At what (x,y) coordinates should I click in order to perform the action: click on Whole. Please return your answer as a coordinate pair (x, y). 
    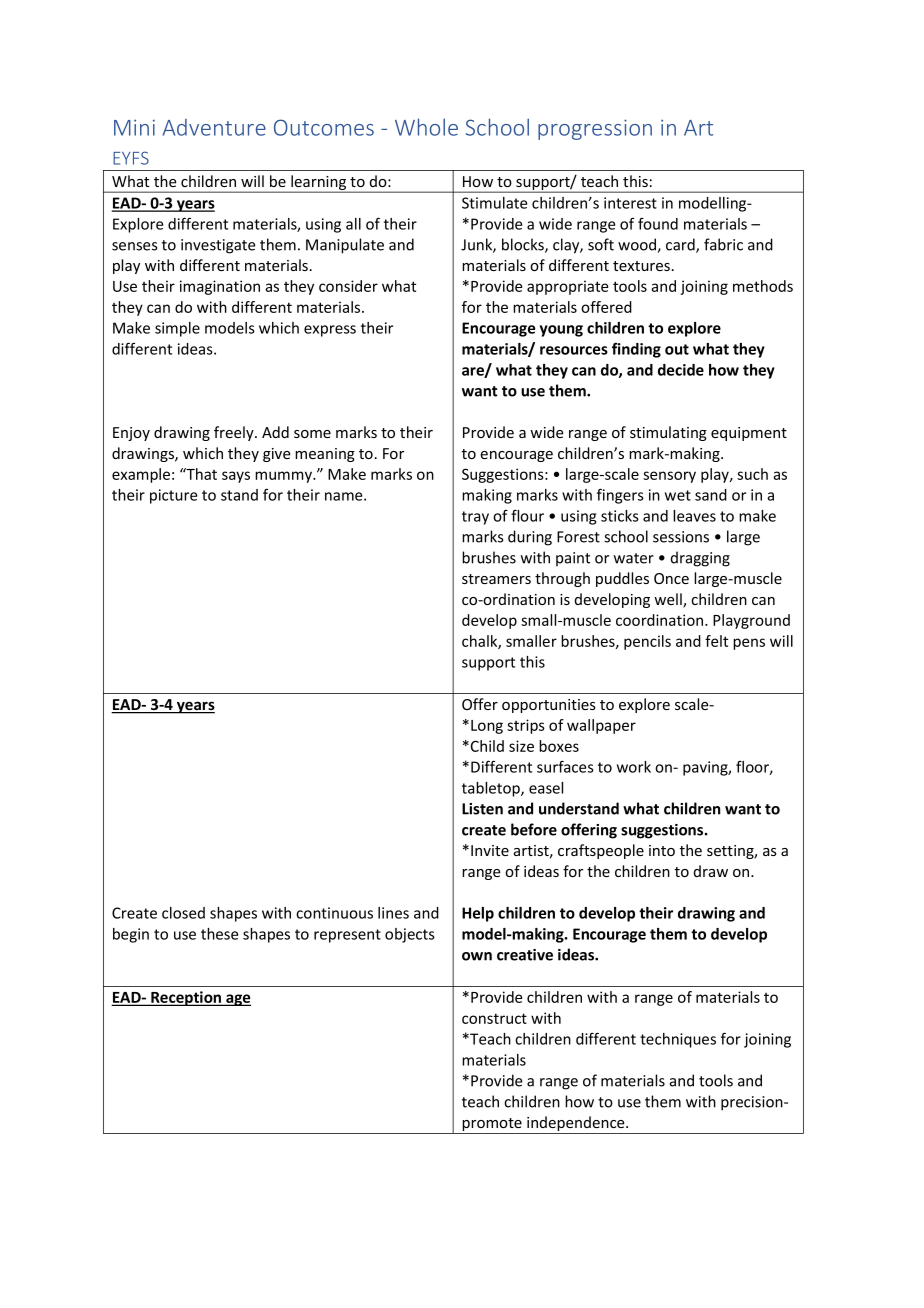
    Looking at the image, I should click on (426, 127).
